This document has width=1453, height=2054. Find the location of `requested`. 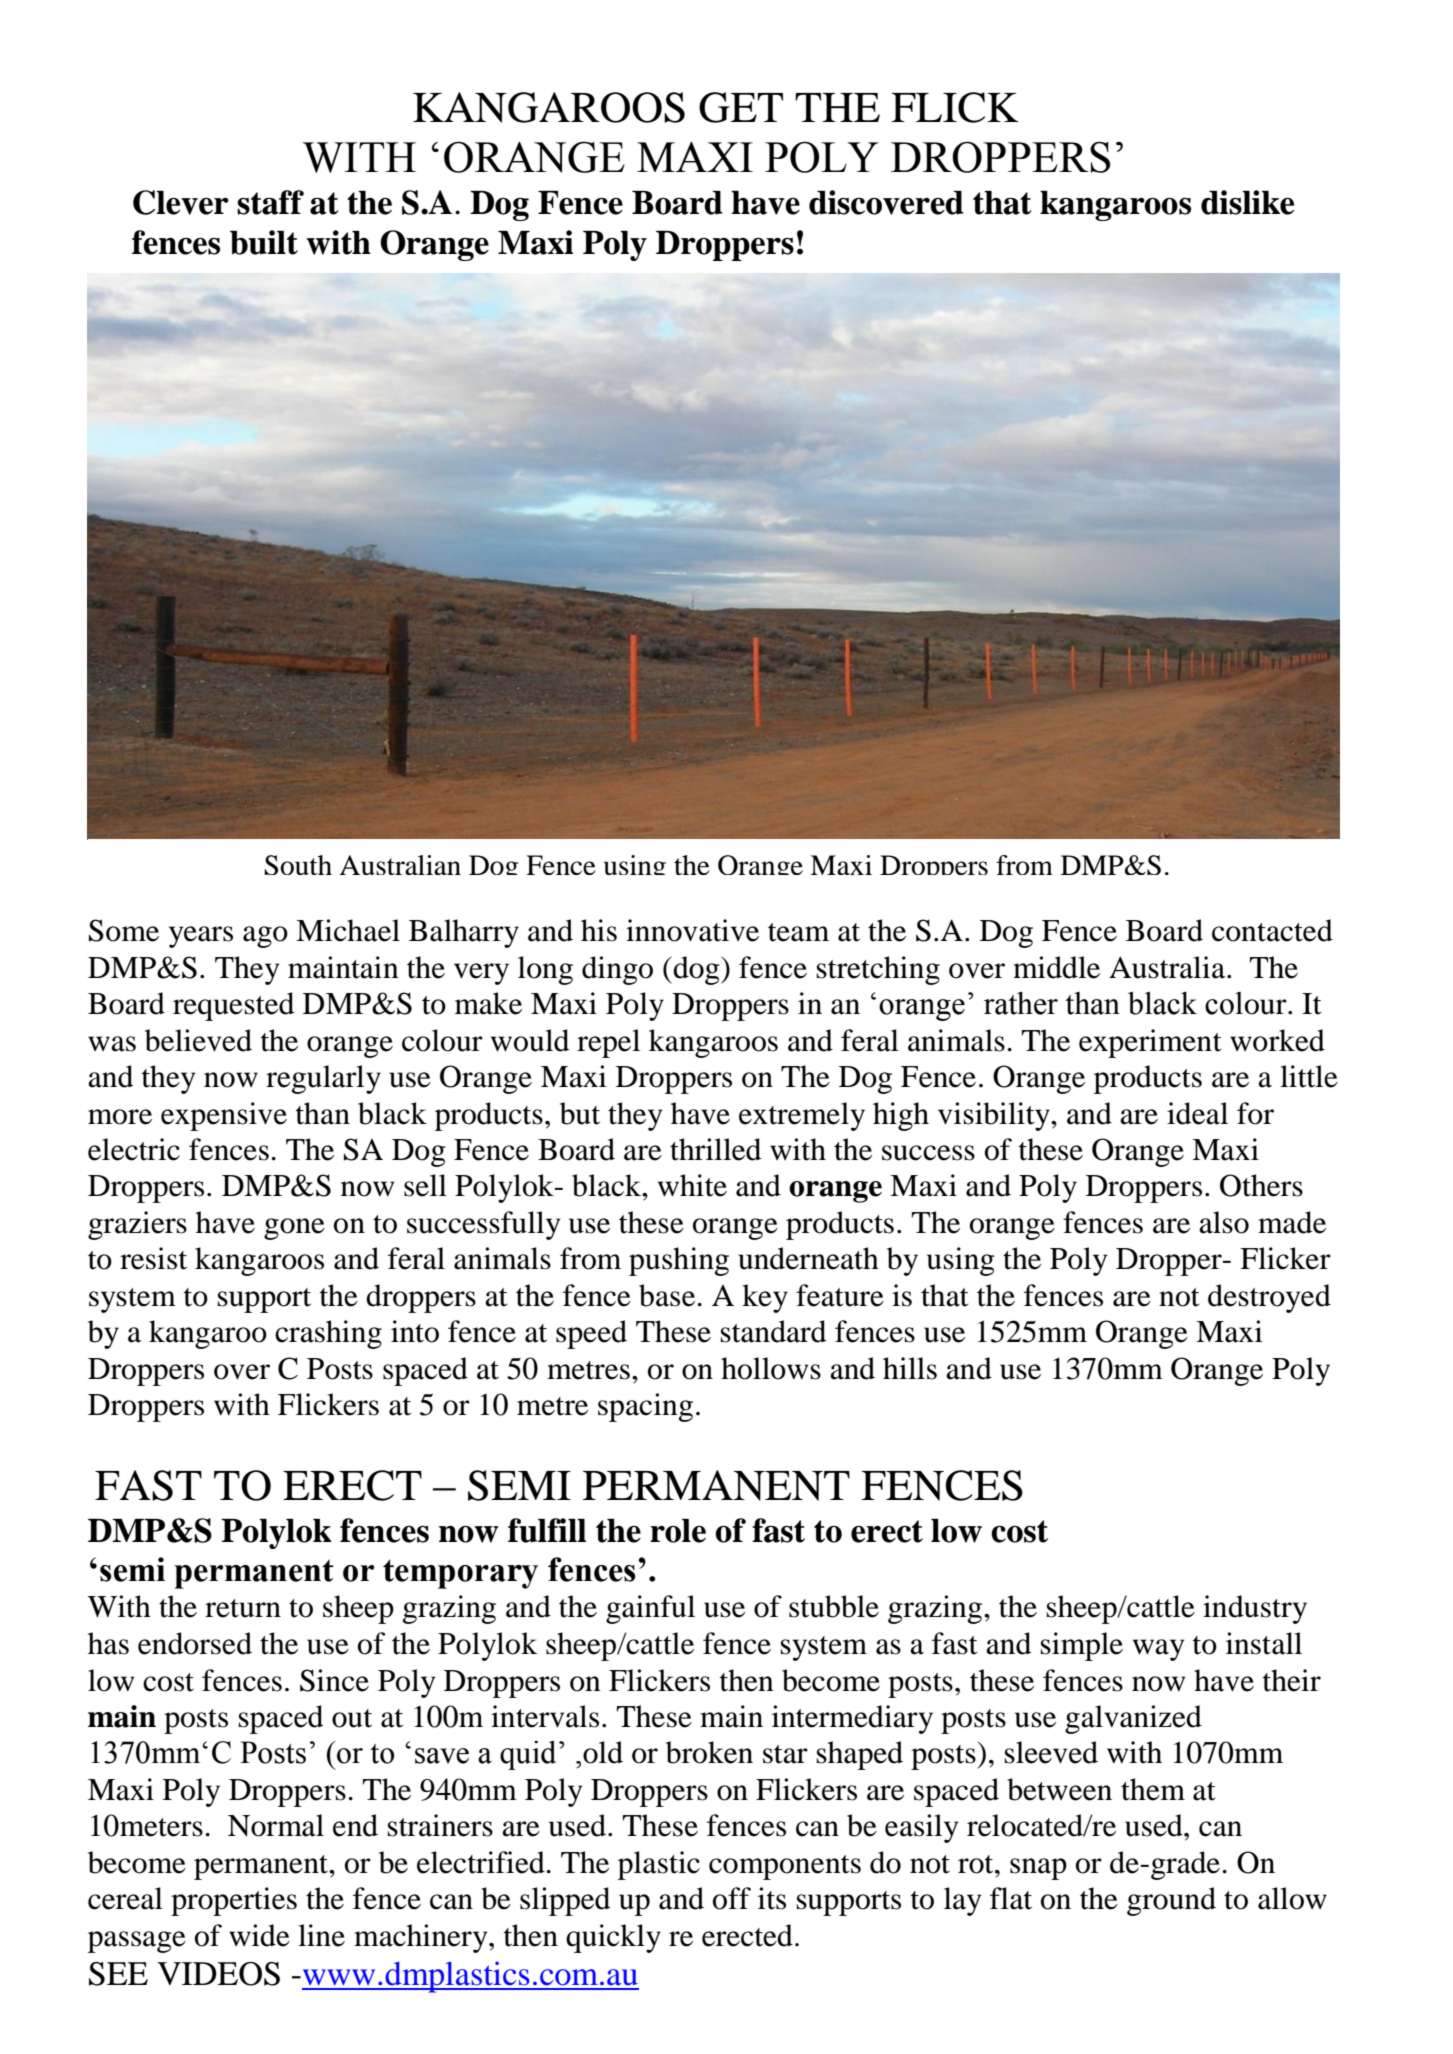

requested is located at coordinates (233, 1006).
